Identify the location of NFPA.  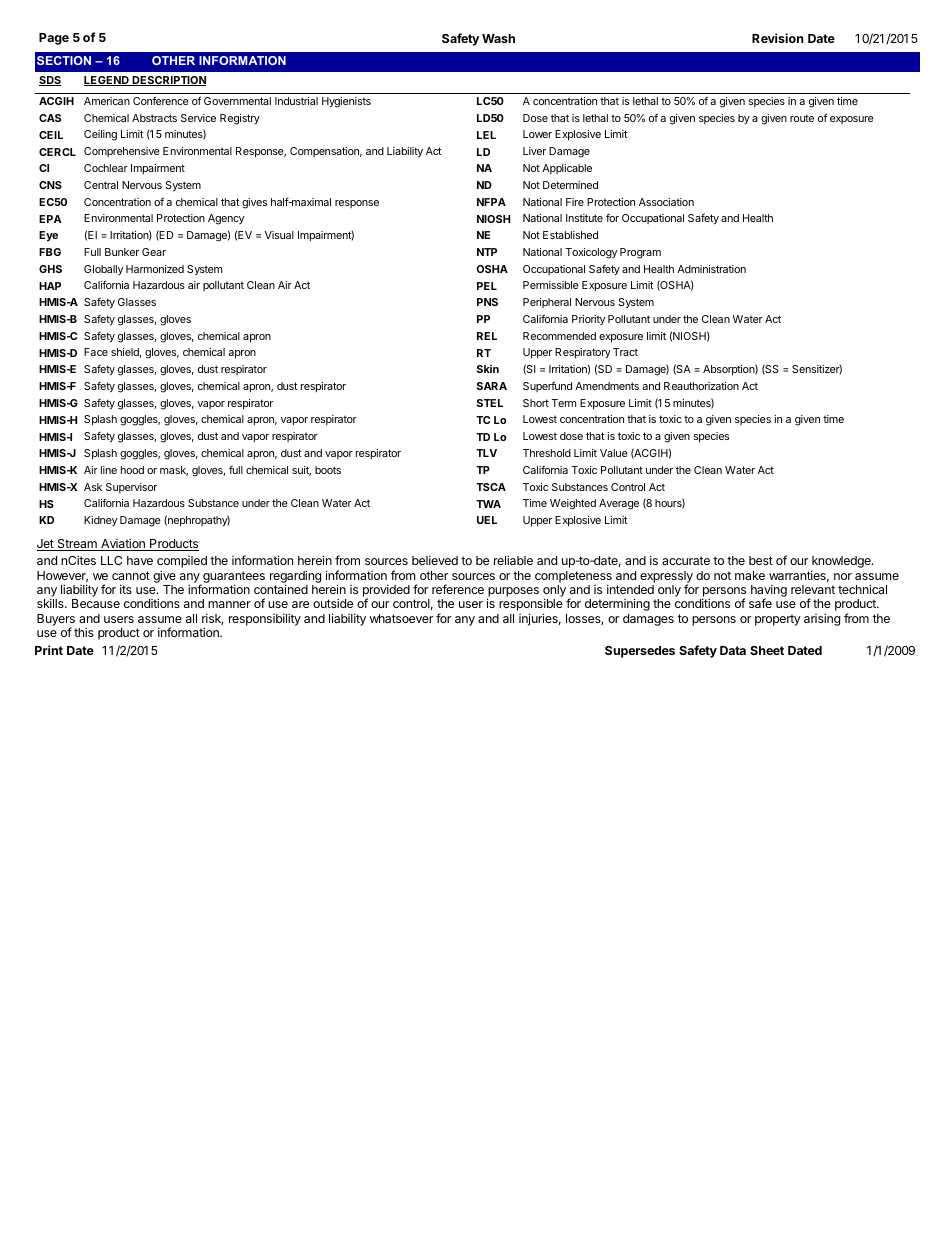
(491, 202).
